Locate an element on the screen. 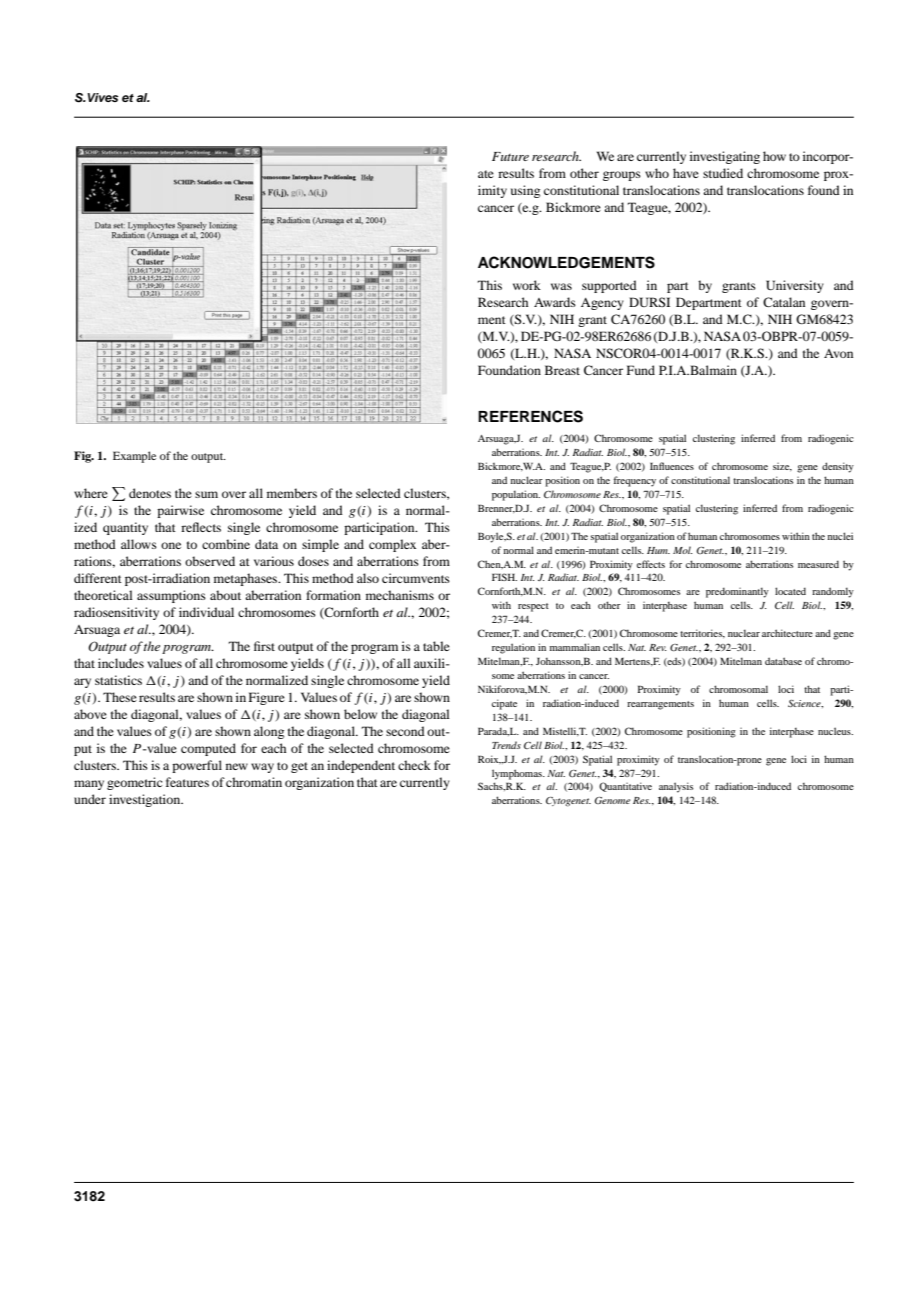 The height and width of the screenshot is (1307, 924). features is located at coordinates (187, 782).
